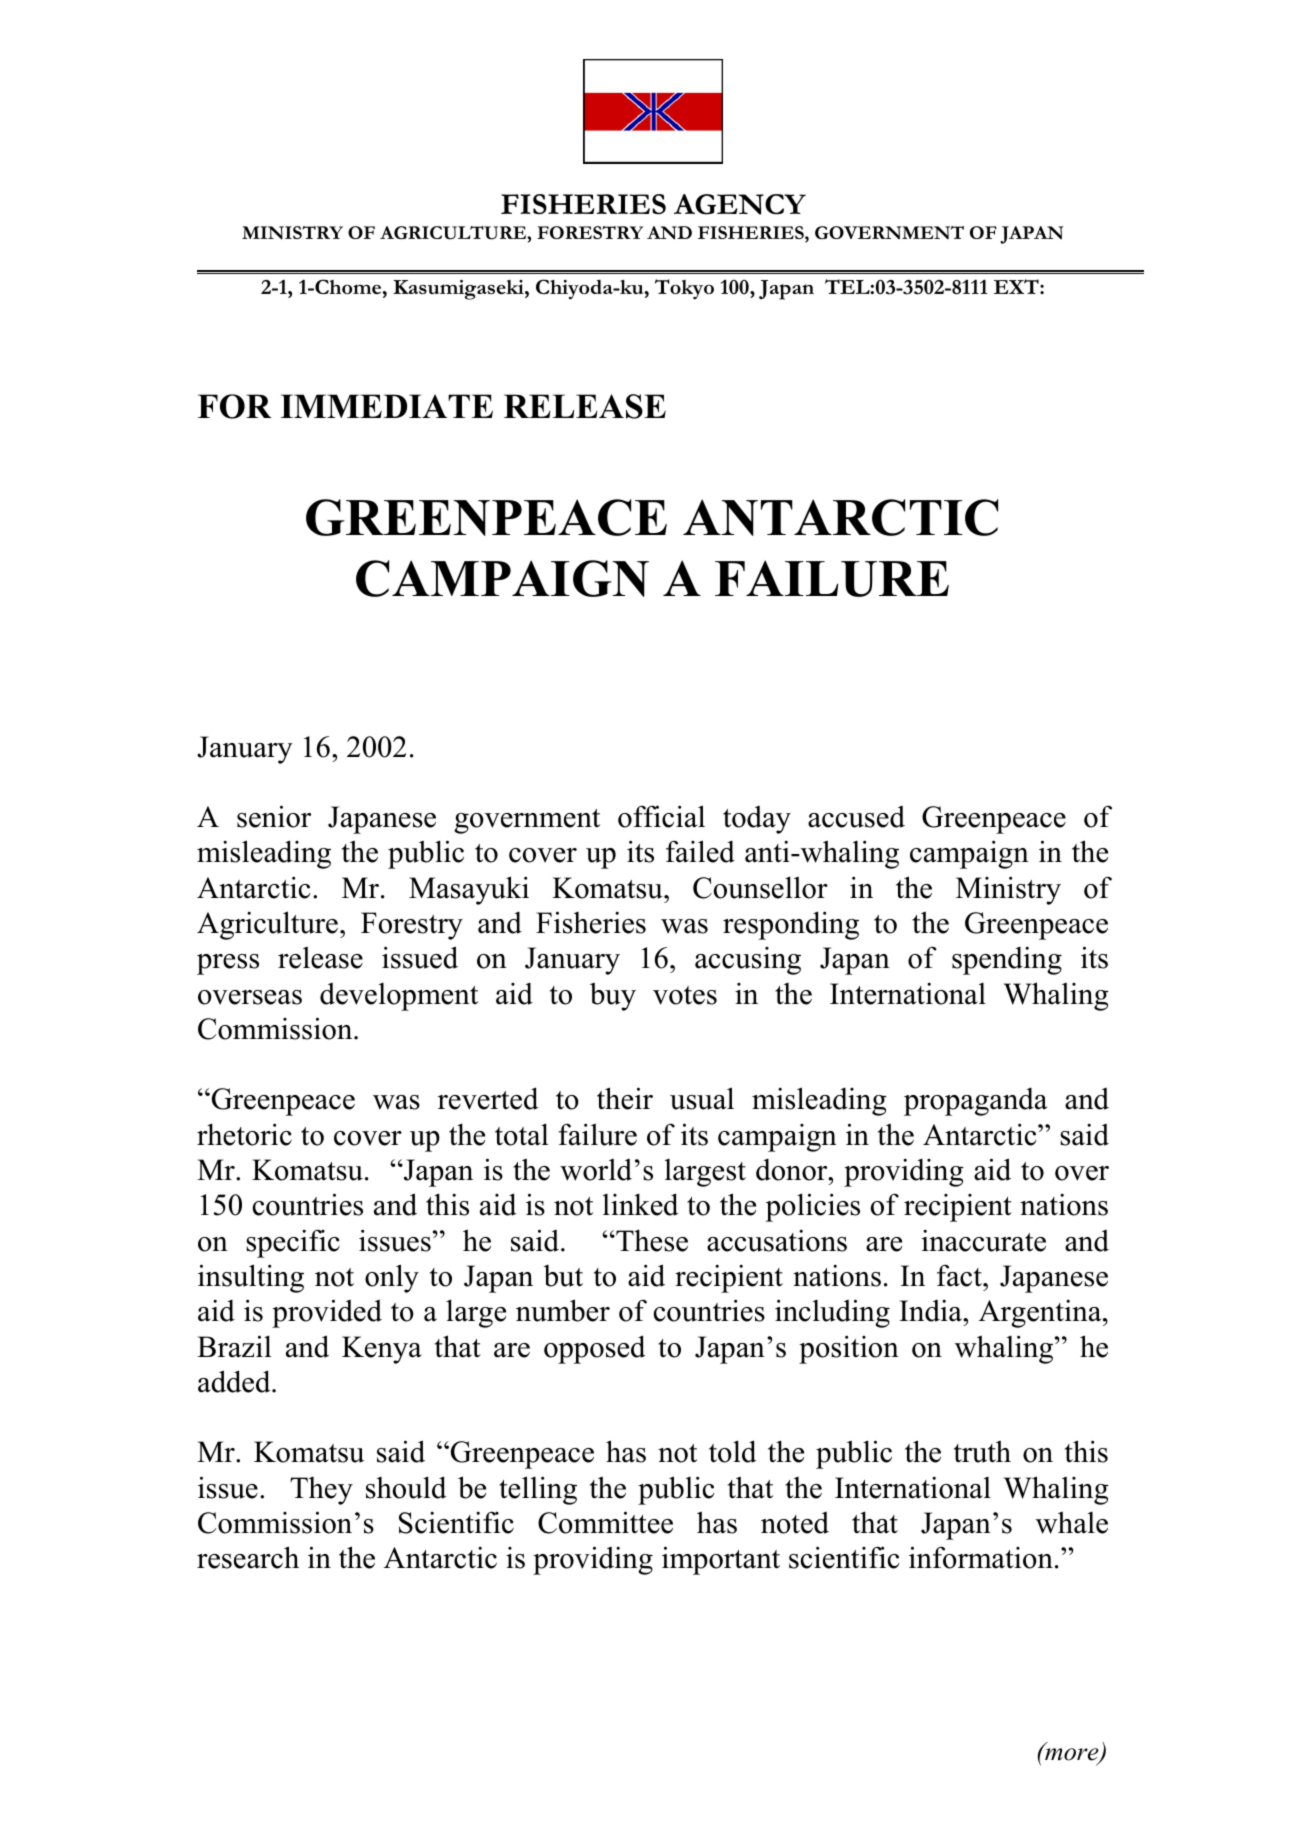 The image size is (1305, 1846). Describe the element at coordinates (327, 1313) in the screenshot. I see `provided` at that location.
